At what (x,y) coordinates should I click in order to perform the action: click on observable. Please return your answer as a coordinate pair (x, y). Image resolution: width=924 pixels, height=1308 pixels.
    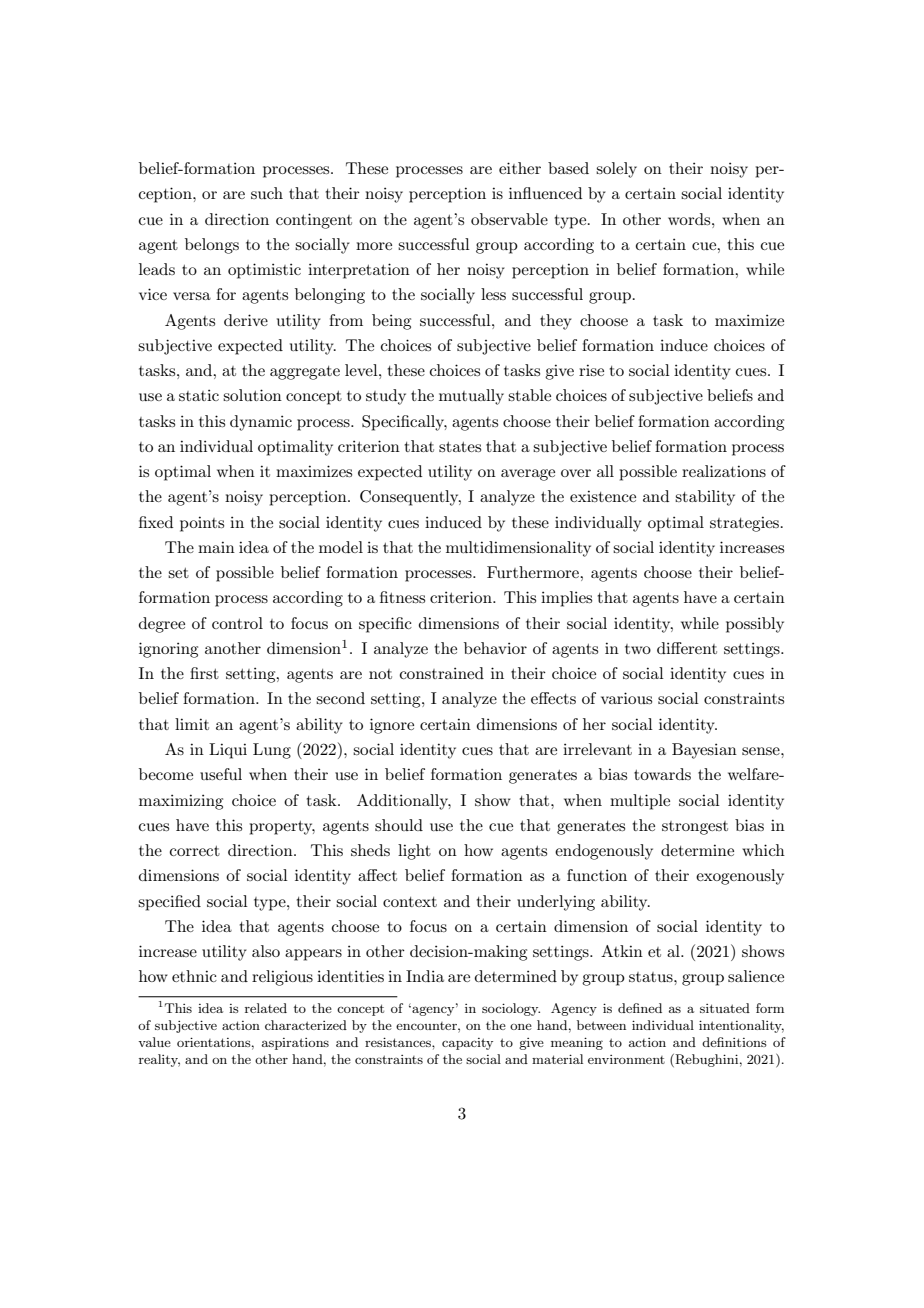
    Looking at the image, I should click on (509, 219).
